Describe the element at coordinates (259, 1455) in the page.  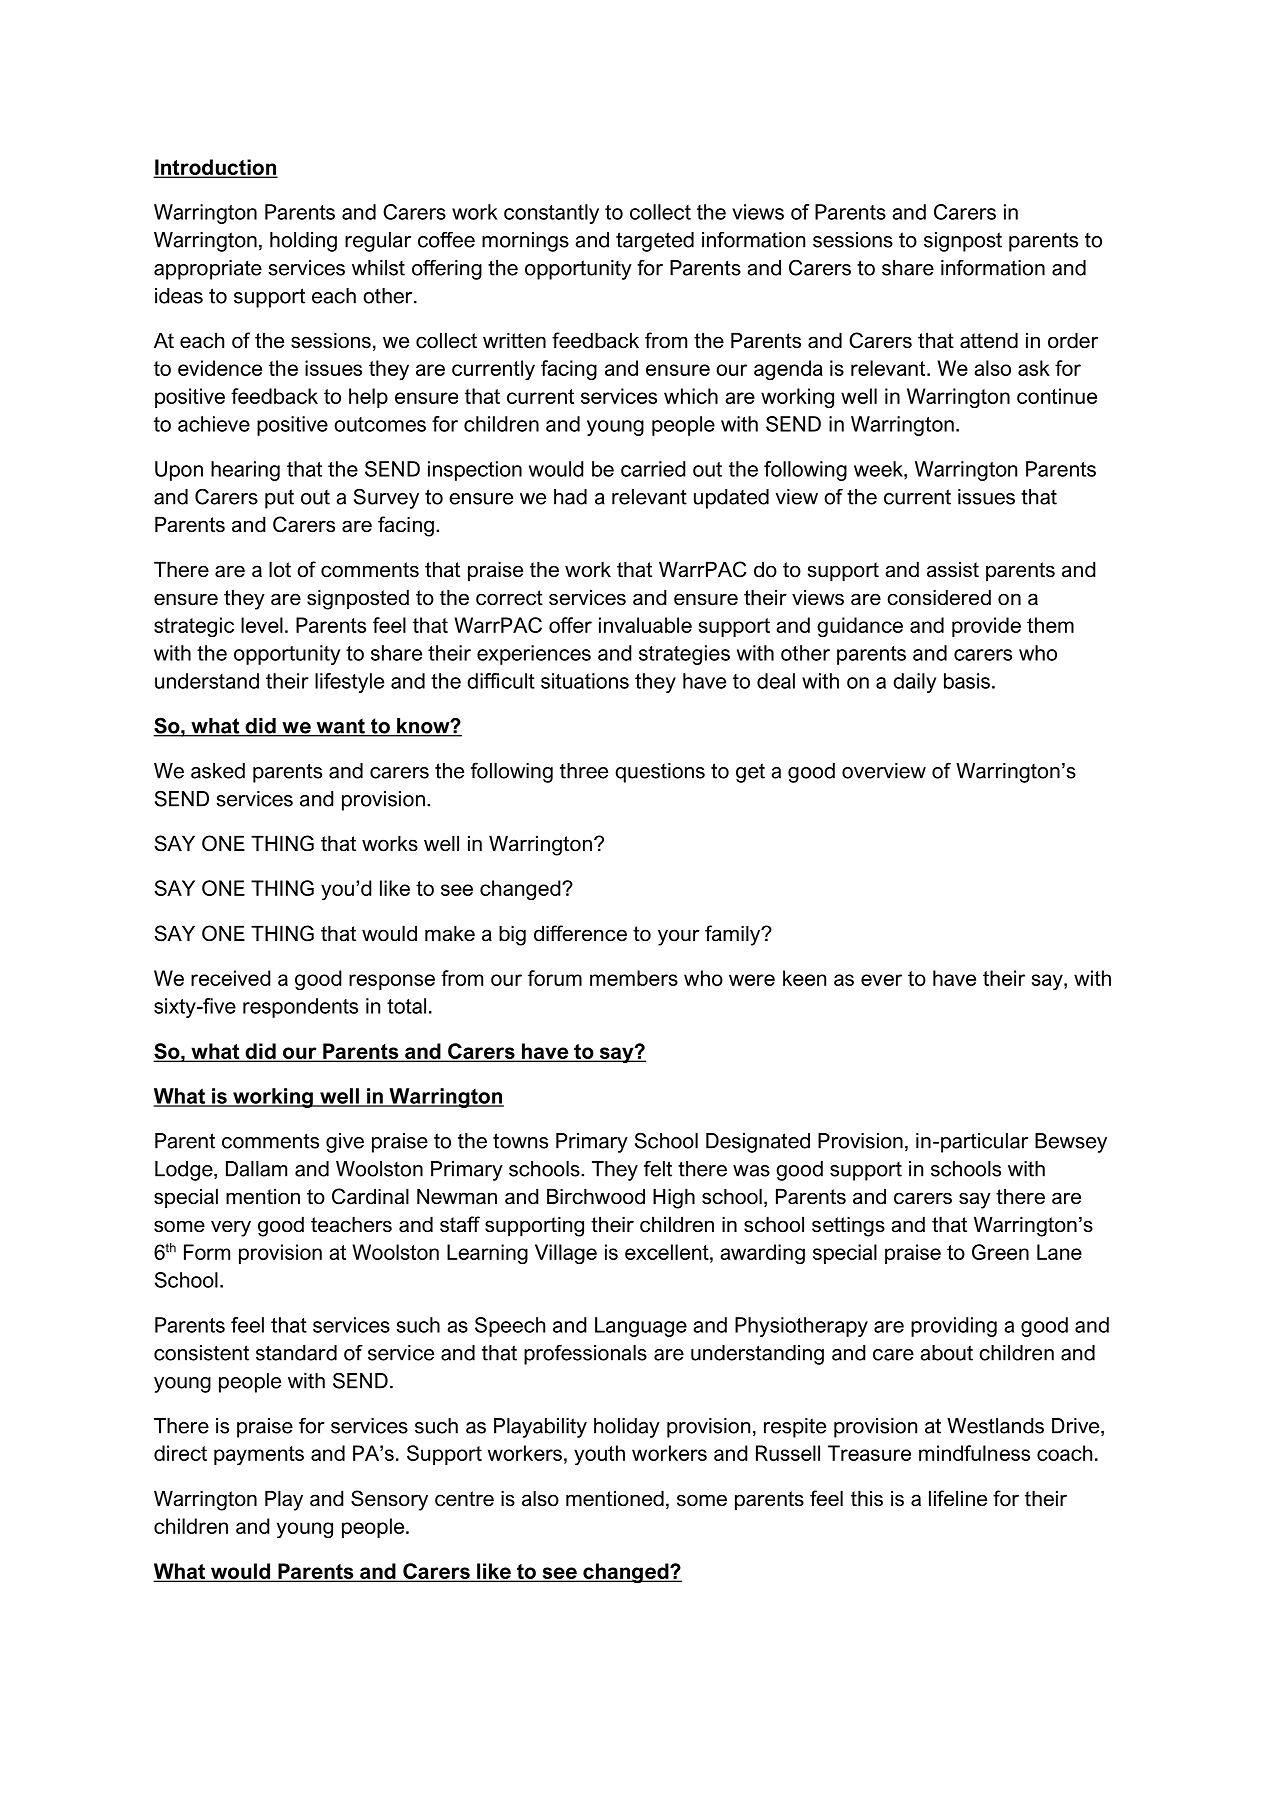
I see `payments` at that location.
